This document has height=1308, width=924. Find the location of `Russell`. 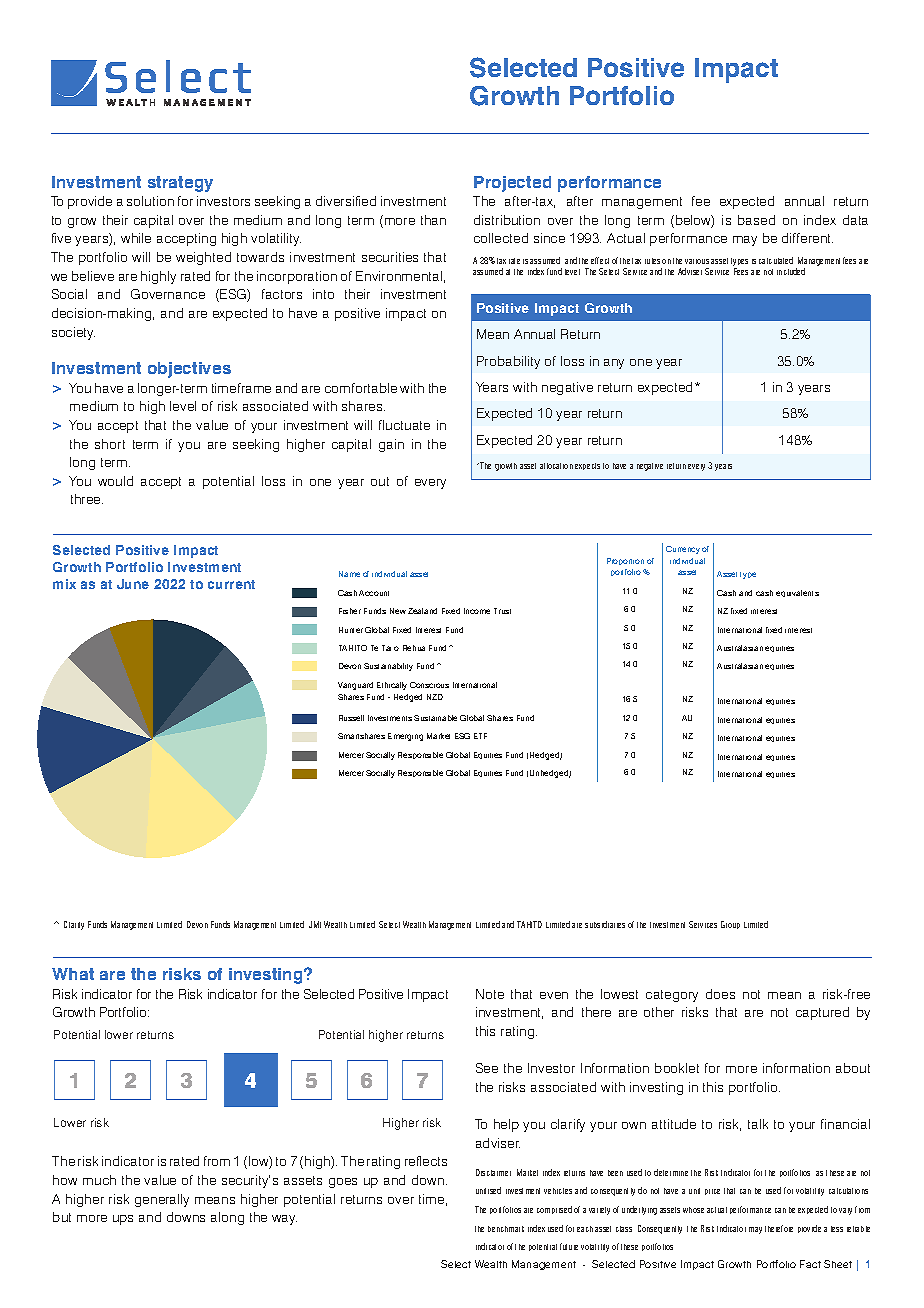

Russell is located at coordinates (351, 718).
